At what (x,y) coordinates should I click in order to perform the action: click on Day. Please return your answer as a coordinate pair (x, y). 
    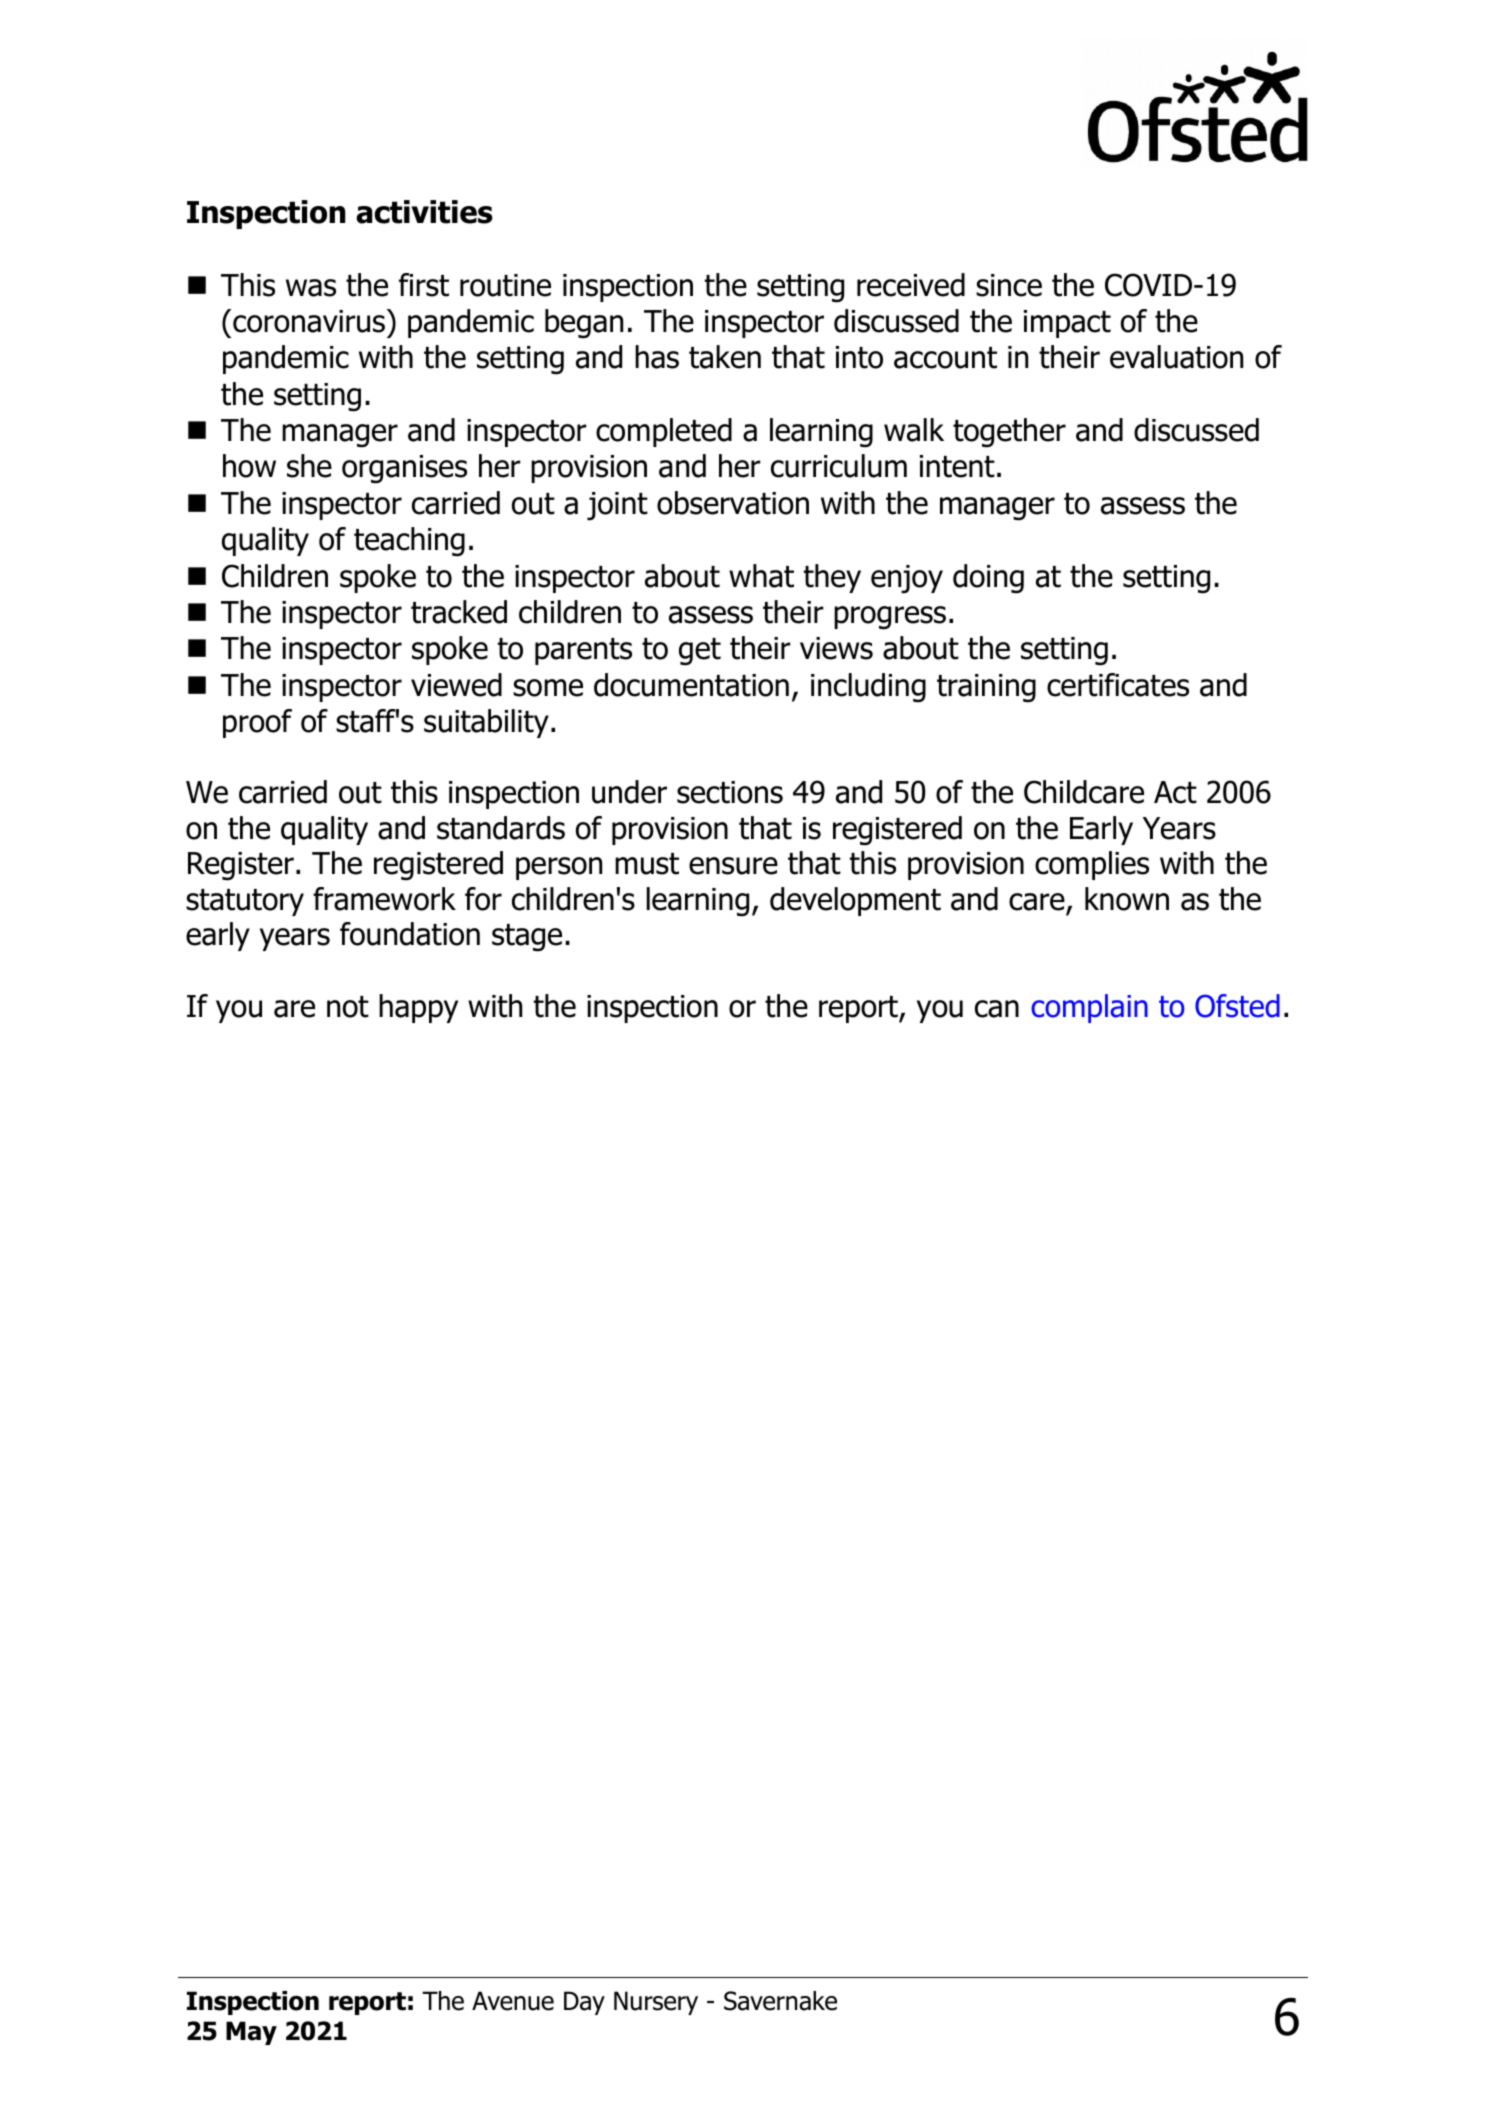
    Looking at the image, I should click on (584, 2003).
